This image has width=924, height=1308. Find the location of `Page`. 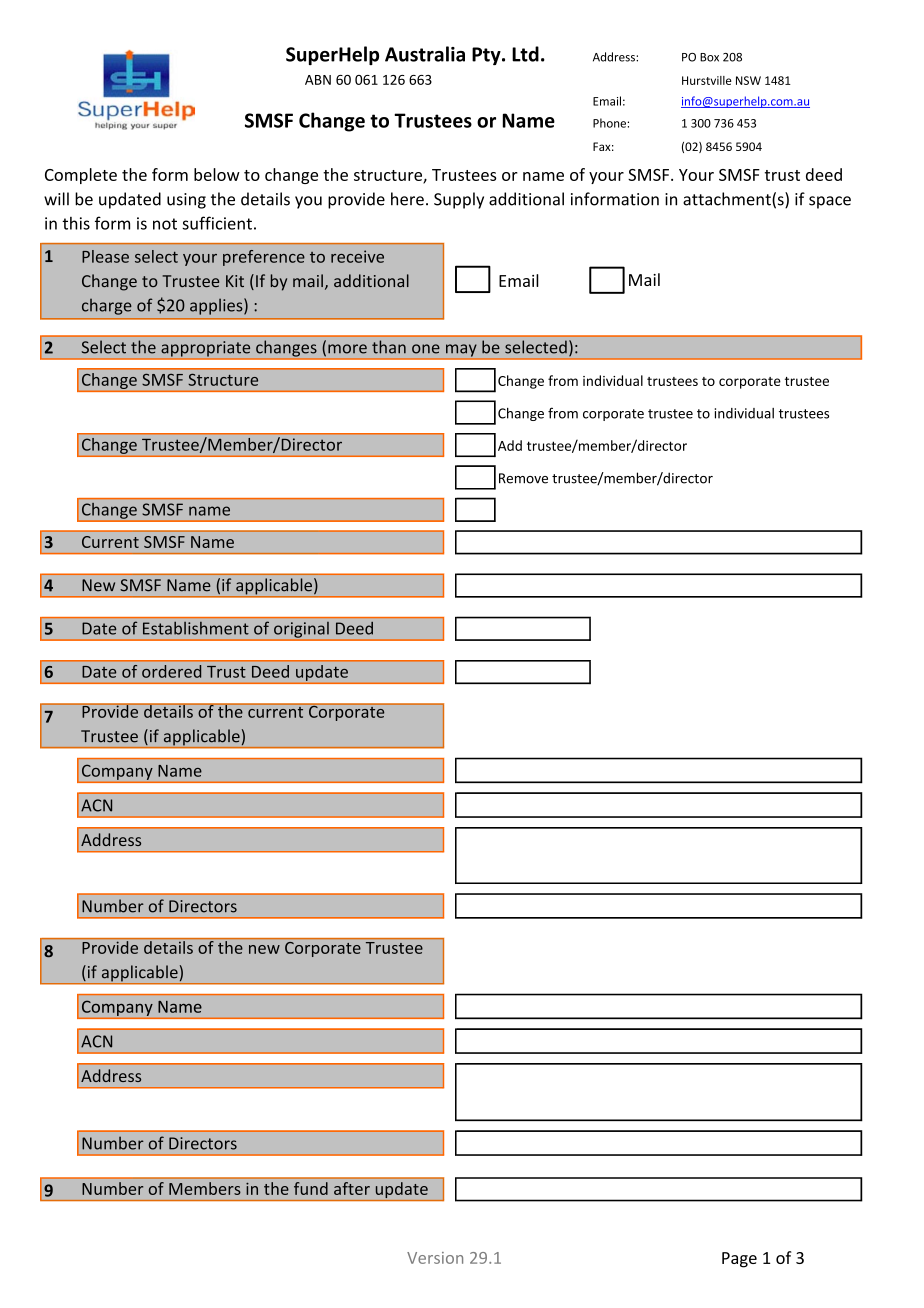

Page is located at coordinates (739, 1260).
